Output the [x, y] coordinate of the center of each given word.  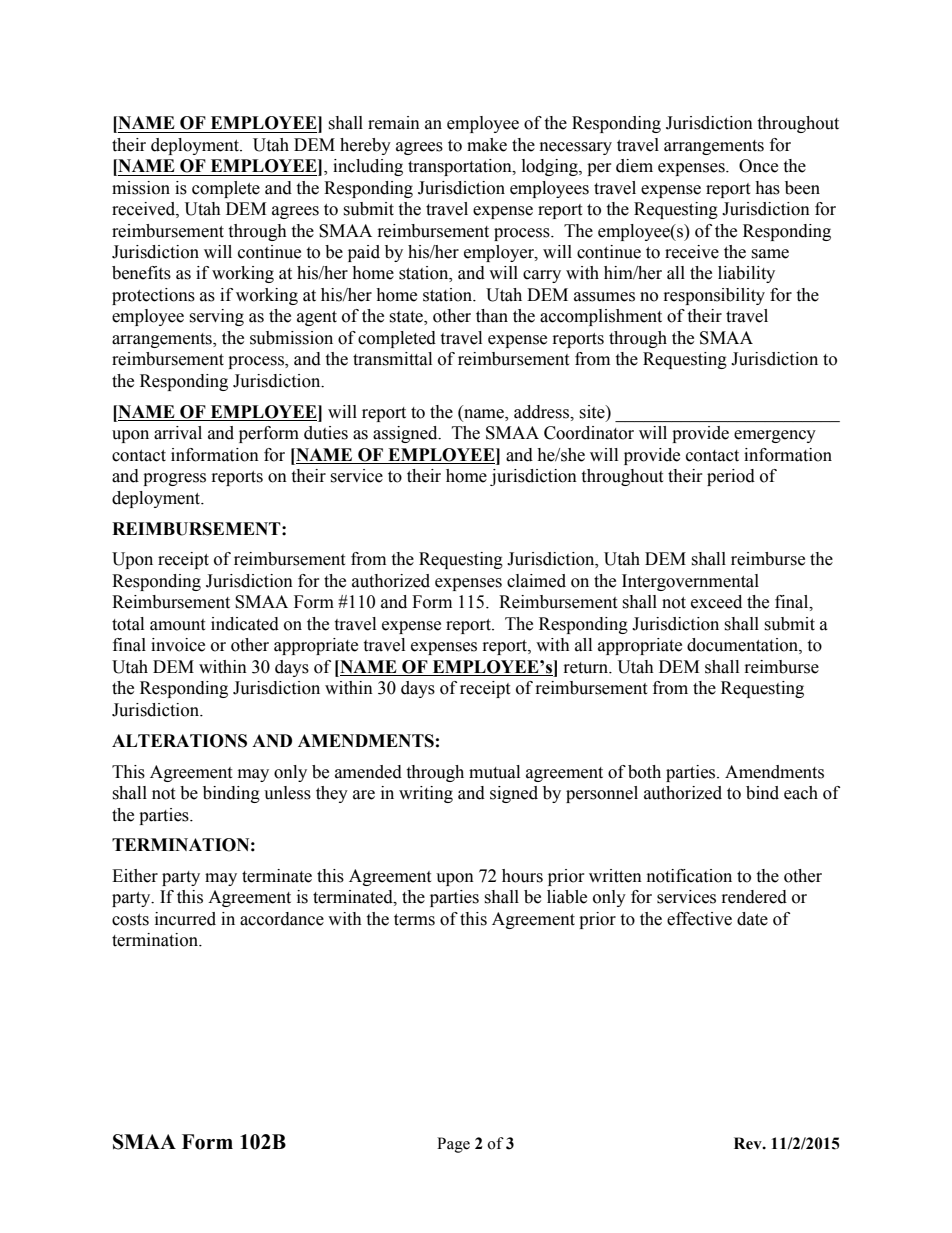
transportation [461, 167]
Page [453, 1145]
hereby [365, 146]
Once [758, 166]
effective [699, 919]
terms [414, 920]
